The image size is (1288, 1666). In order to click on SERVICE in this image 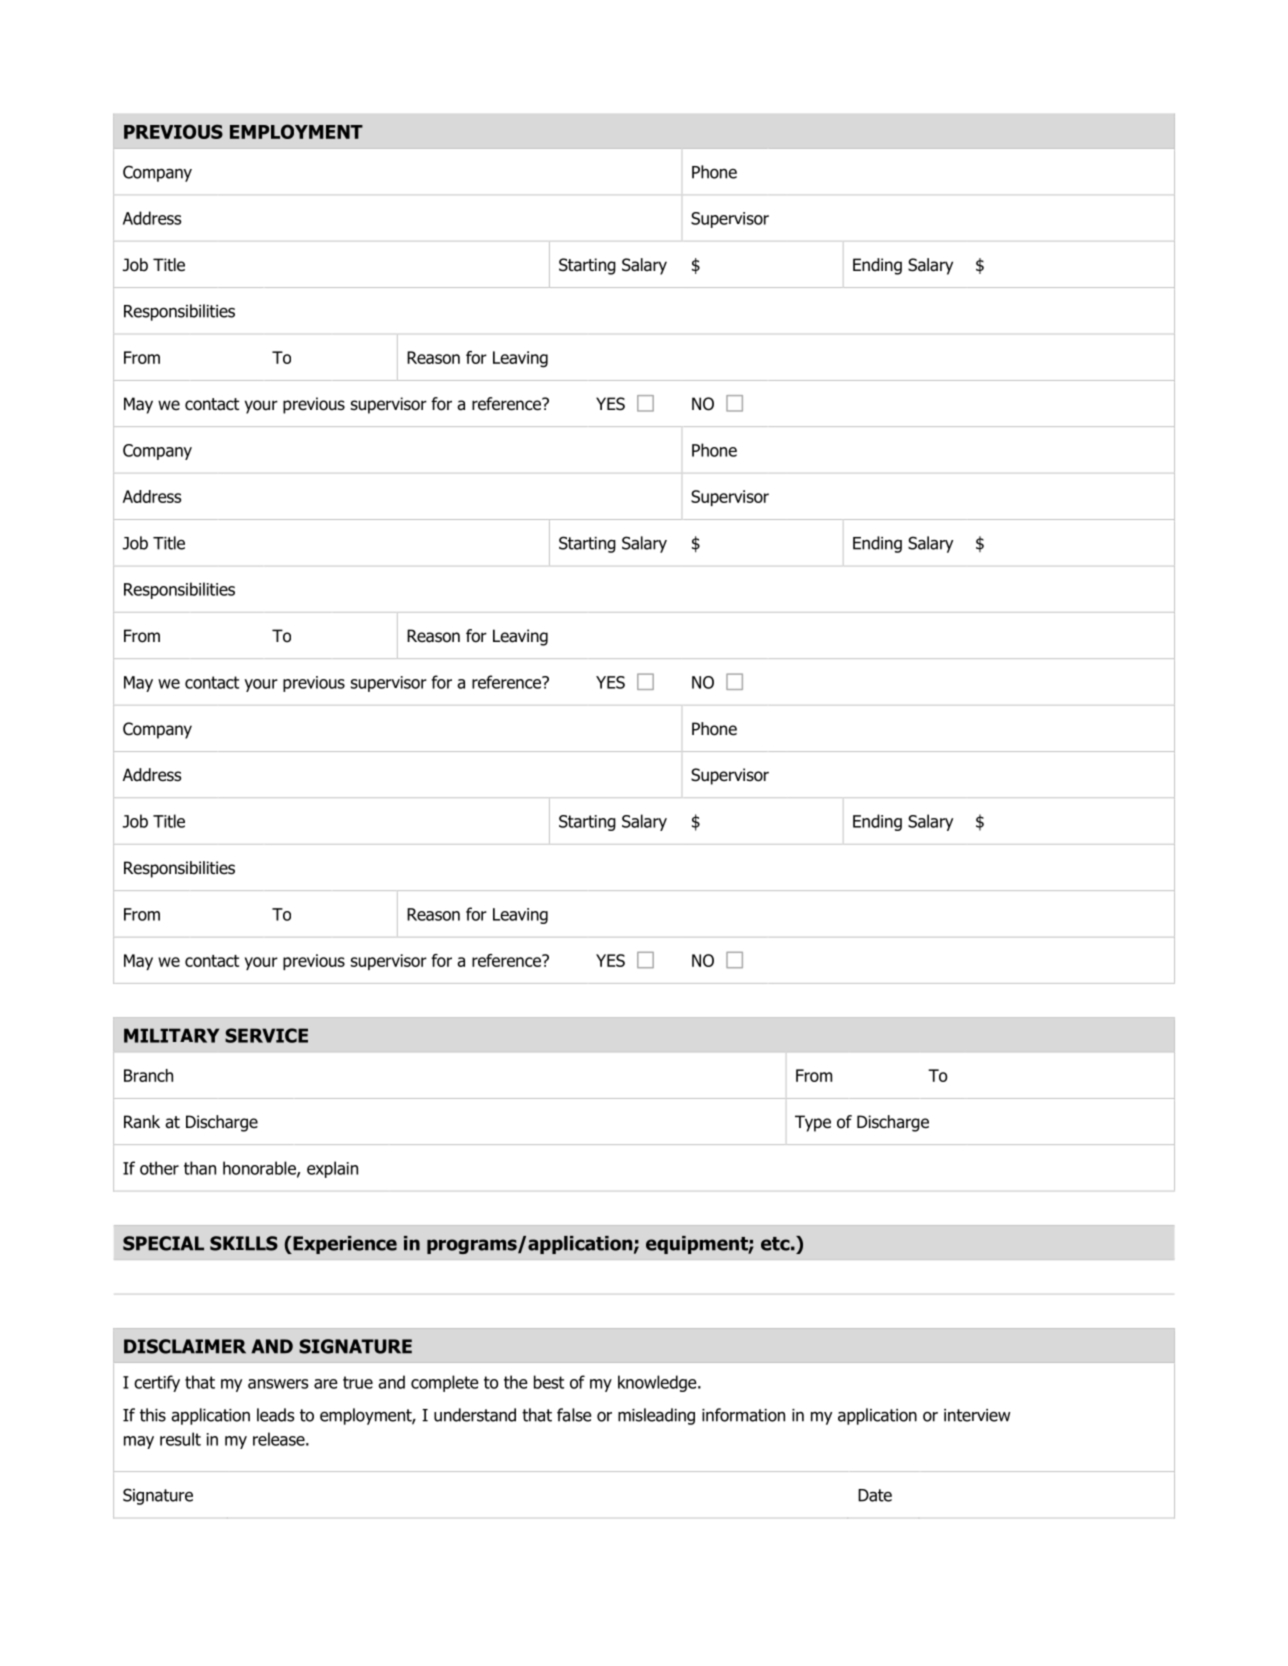, I will do `click(266, 1035)`.
